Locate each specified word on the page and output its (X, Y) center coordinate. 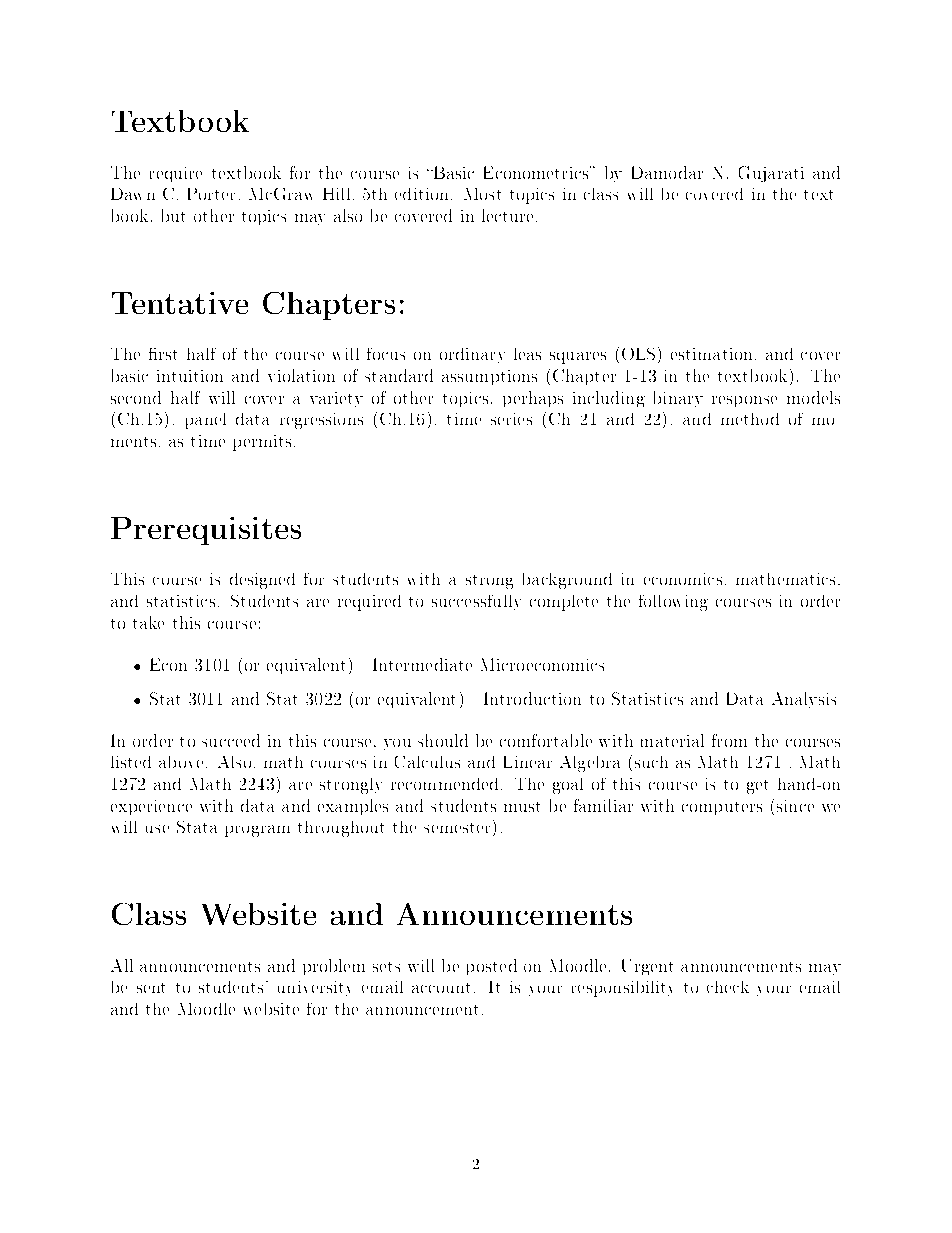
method (750, 419)
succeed (231, 740)
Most (482, 194)
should (443, 740)
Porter (211, 194)
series (511, 419)
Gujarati (771, 174)
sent (151, 988)
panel (206, 421)
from (729, 740)
